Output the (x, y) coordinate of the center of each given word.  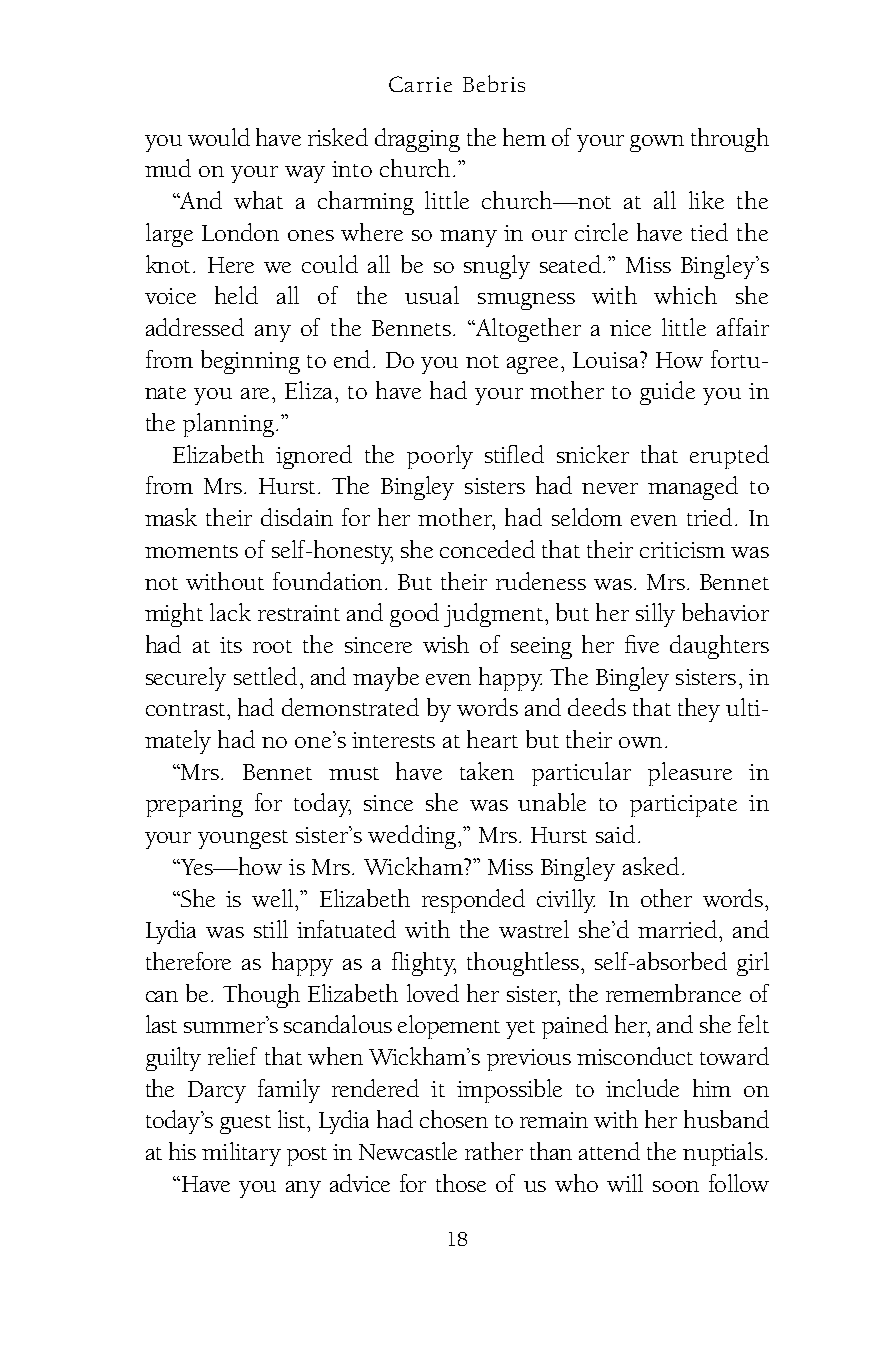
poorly (440, 457)
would (219, 137)
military (241, 1154)
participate (683, 806)
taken (487, 771)
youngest (243, 839)
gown (657, 143)
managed (693, 488)
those (461, 1183)
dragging (417, 140)
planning (228, 425)
